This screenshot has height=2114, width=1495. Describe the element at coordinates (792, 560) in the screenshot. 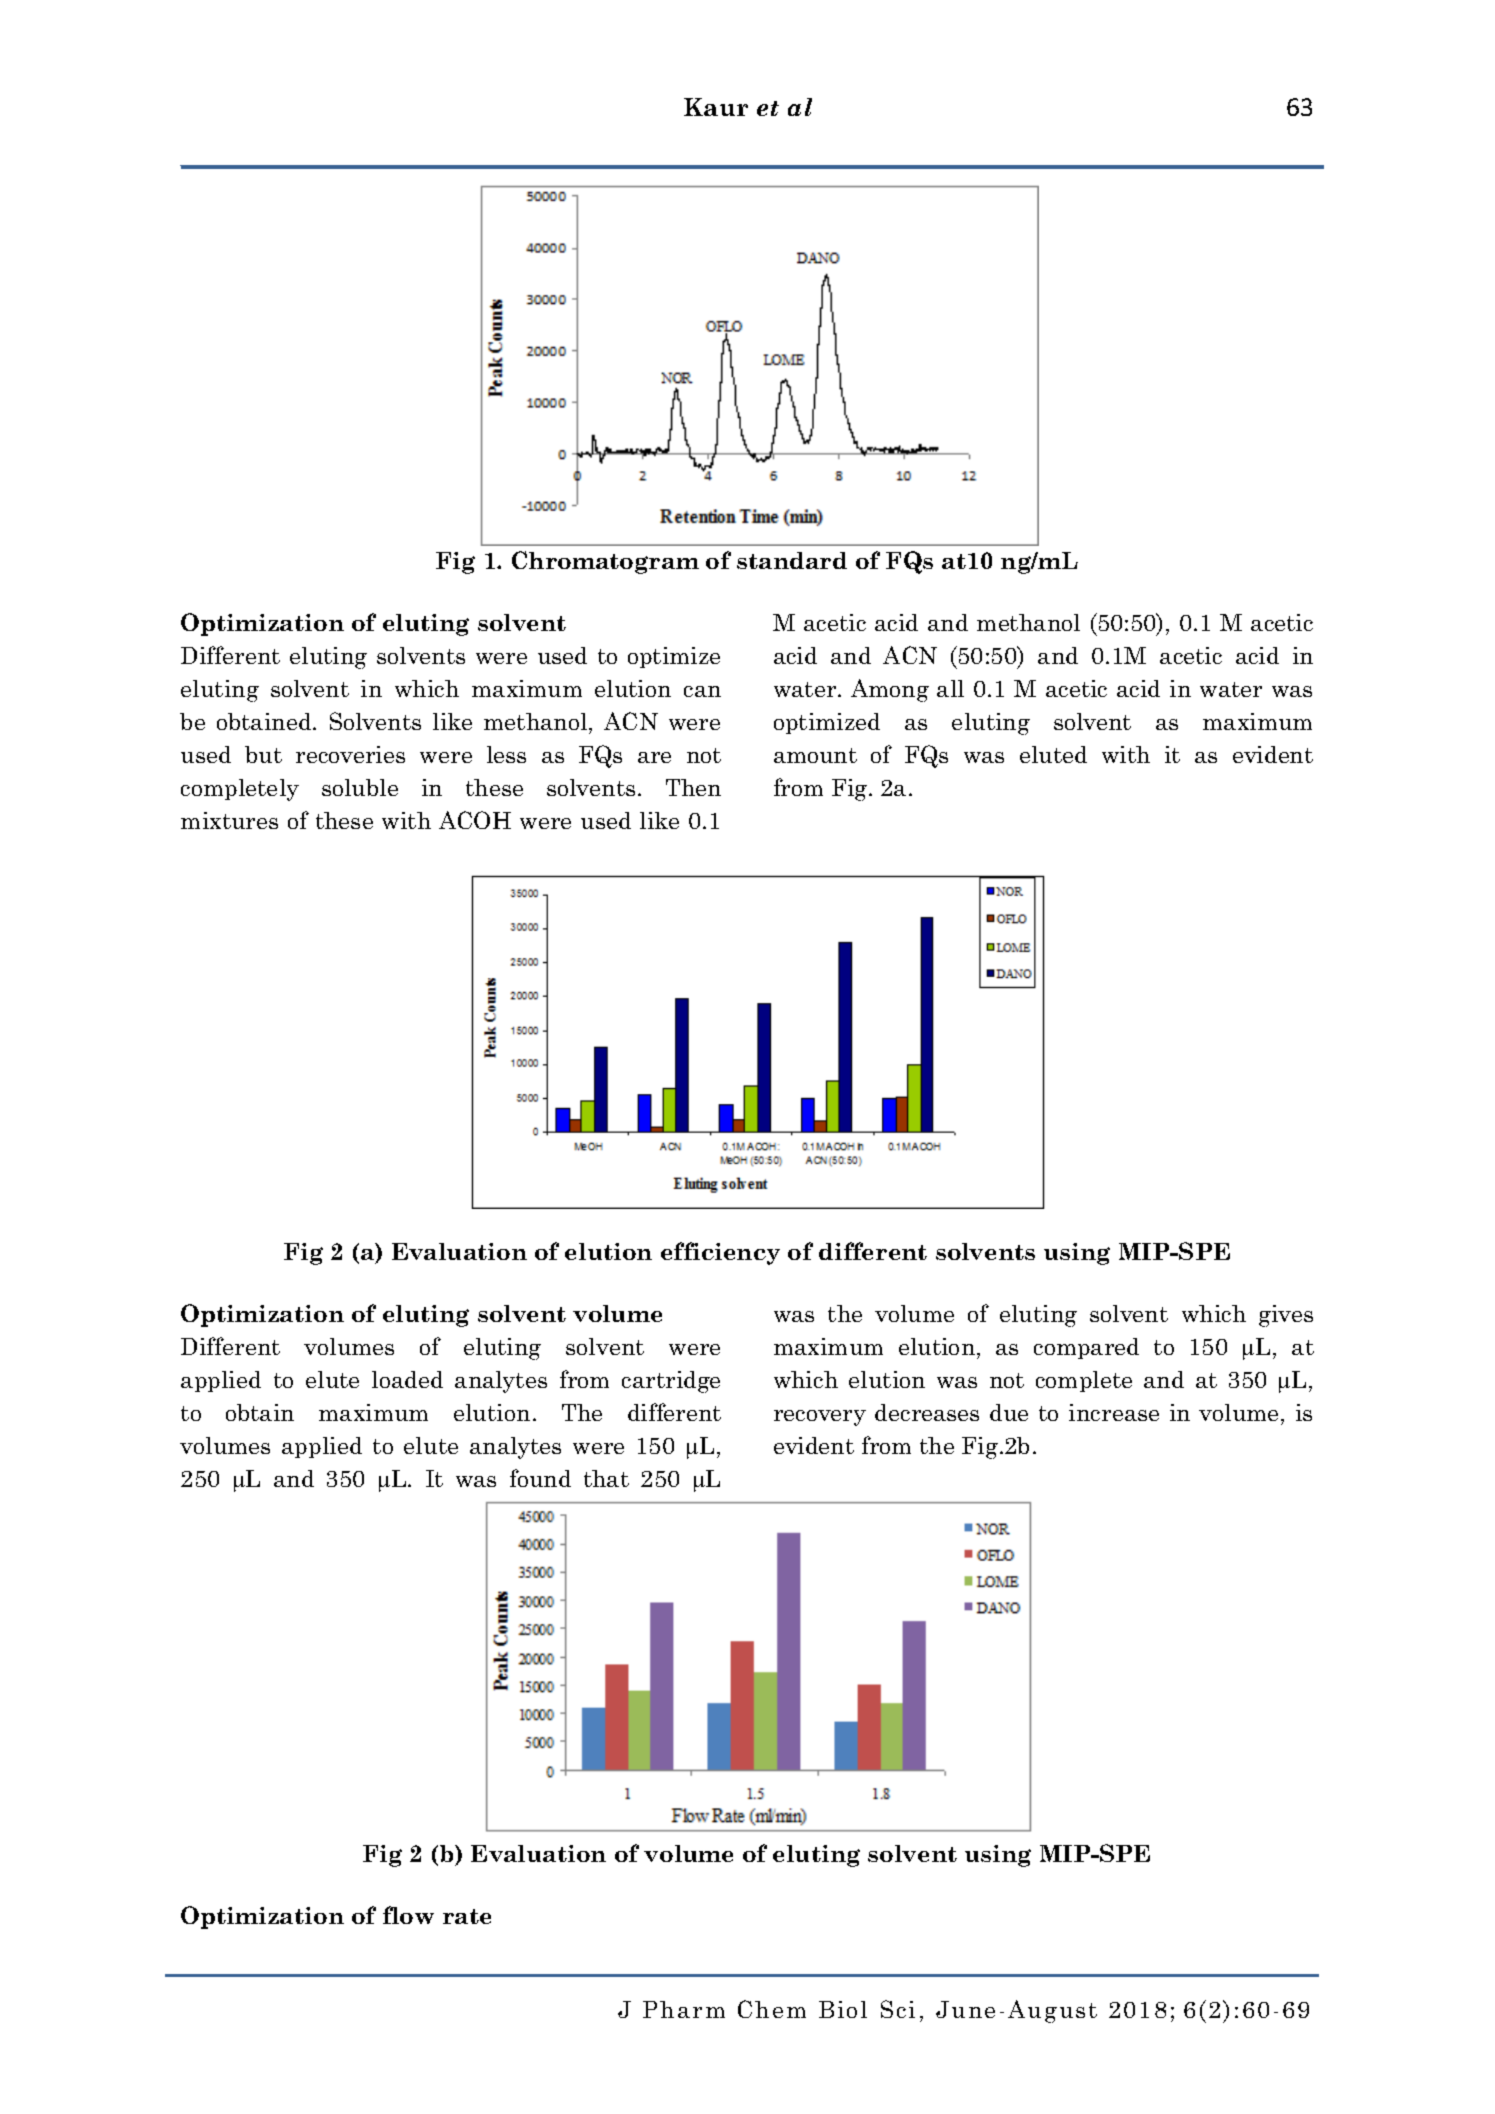

I see `standard` at that location.
